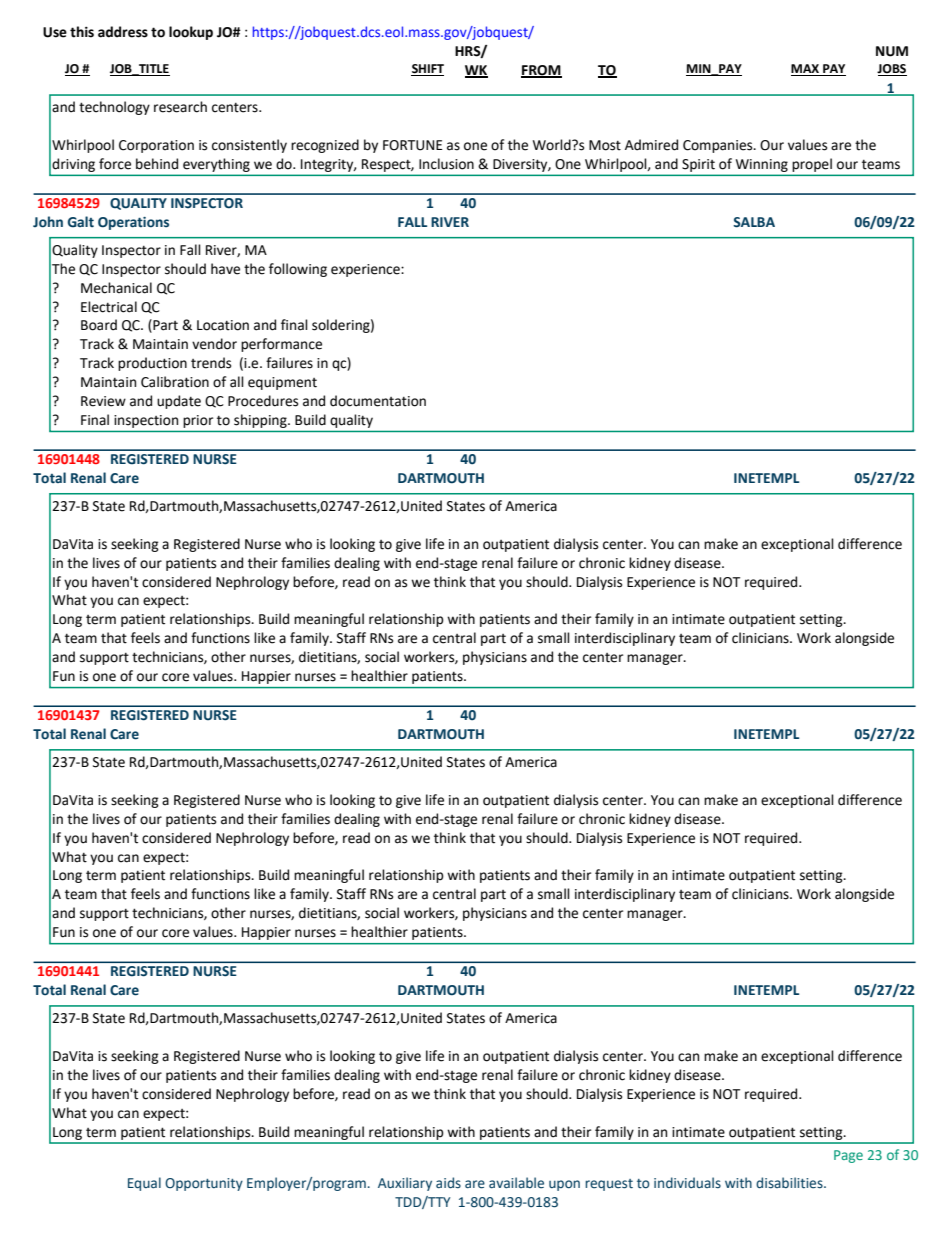 The height and width of the screenshot is (1233, 952). What do you see at coordinates (806, 70) in the screenshot?
I see `MAX` at bounding box center [806, 70].
